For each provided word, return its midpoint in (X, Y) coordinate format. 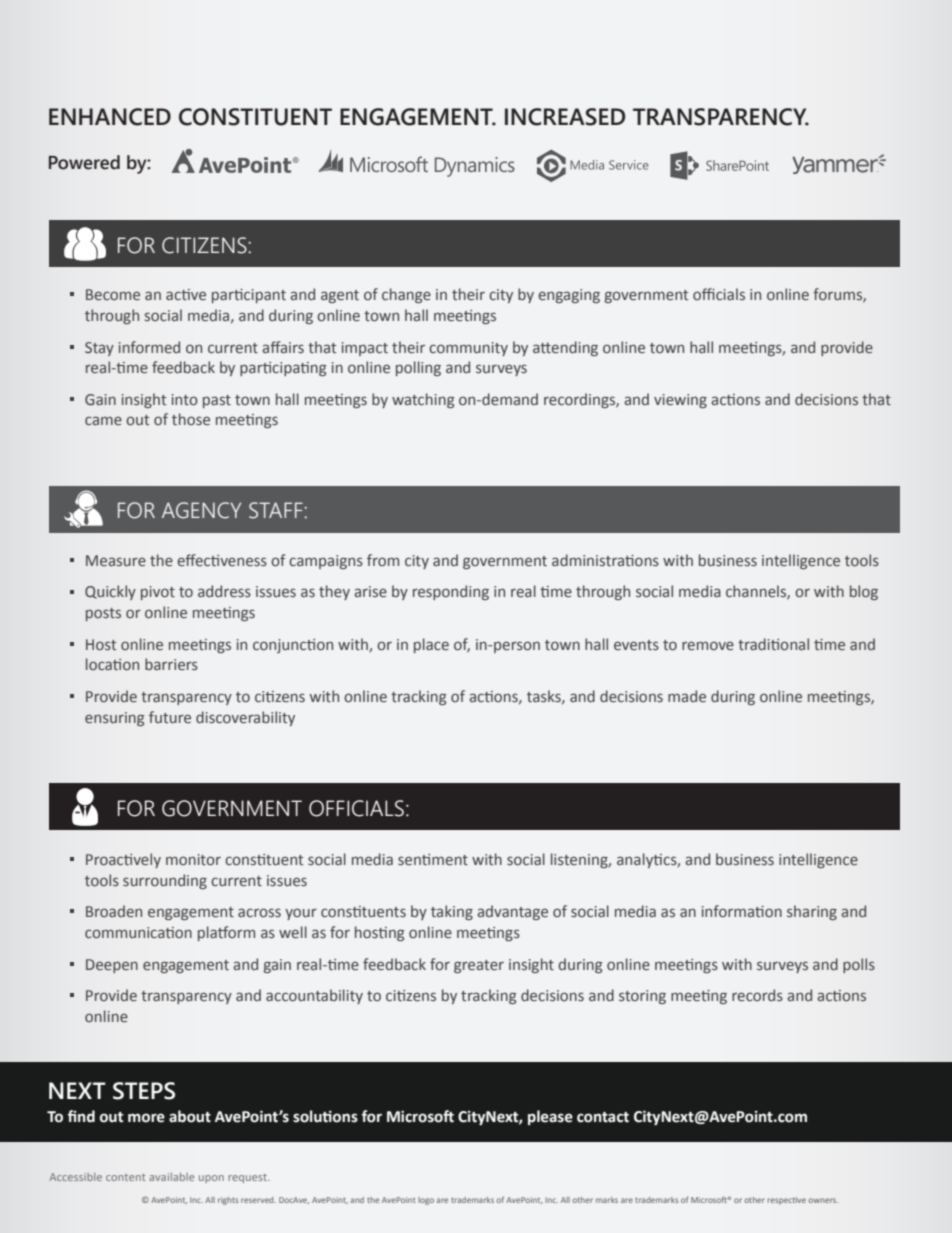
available (171, 1177)
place (431, 645)
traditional (773, 644)
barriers (171, 664)
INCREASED (565, 117)
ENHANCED (110, 117)
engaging (569, 296)
